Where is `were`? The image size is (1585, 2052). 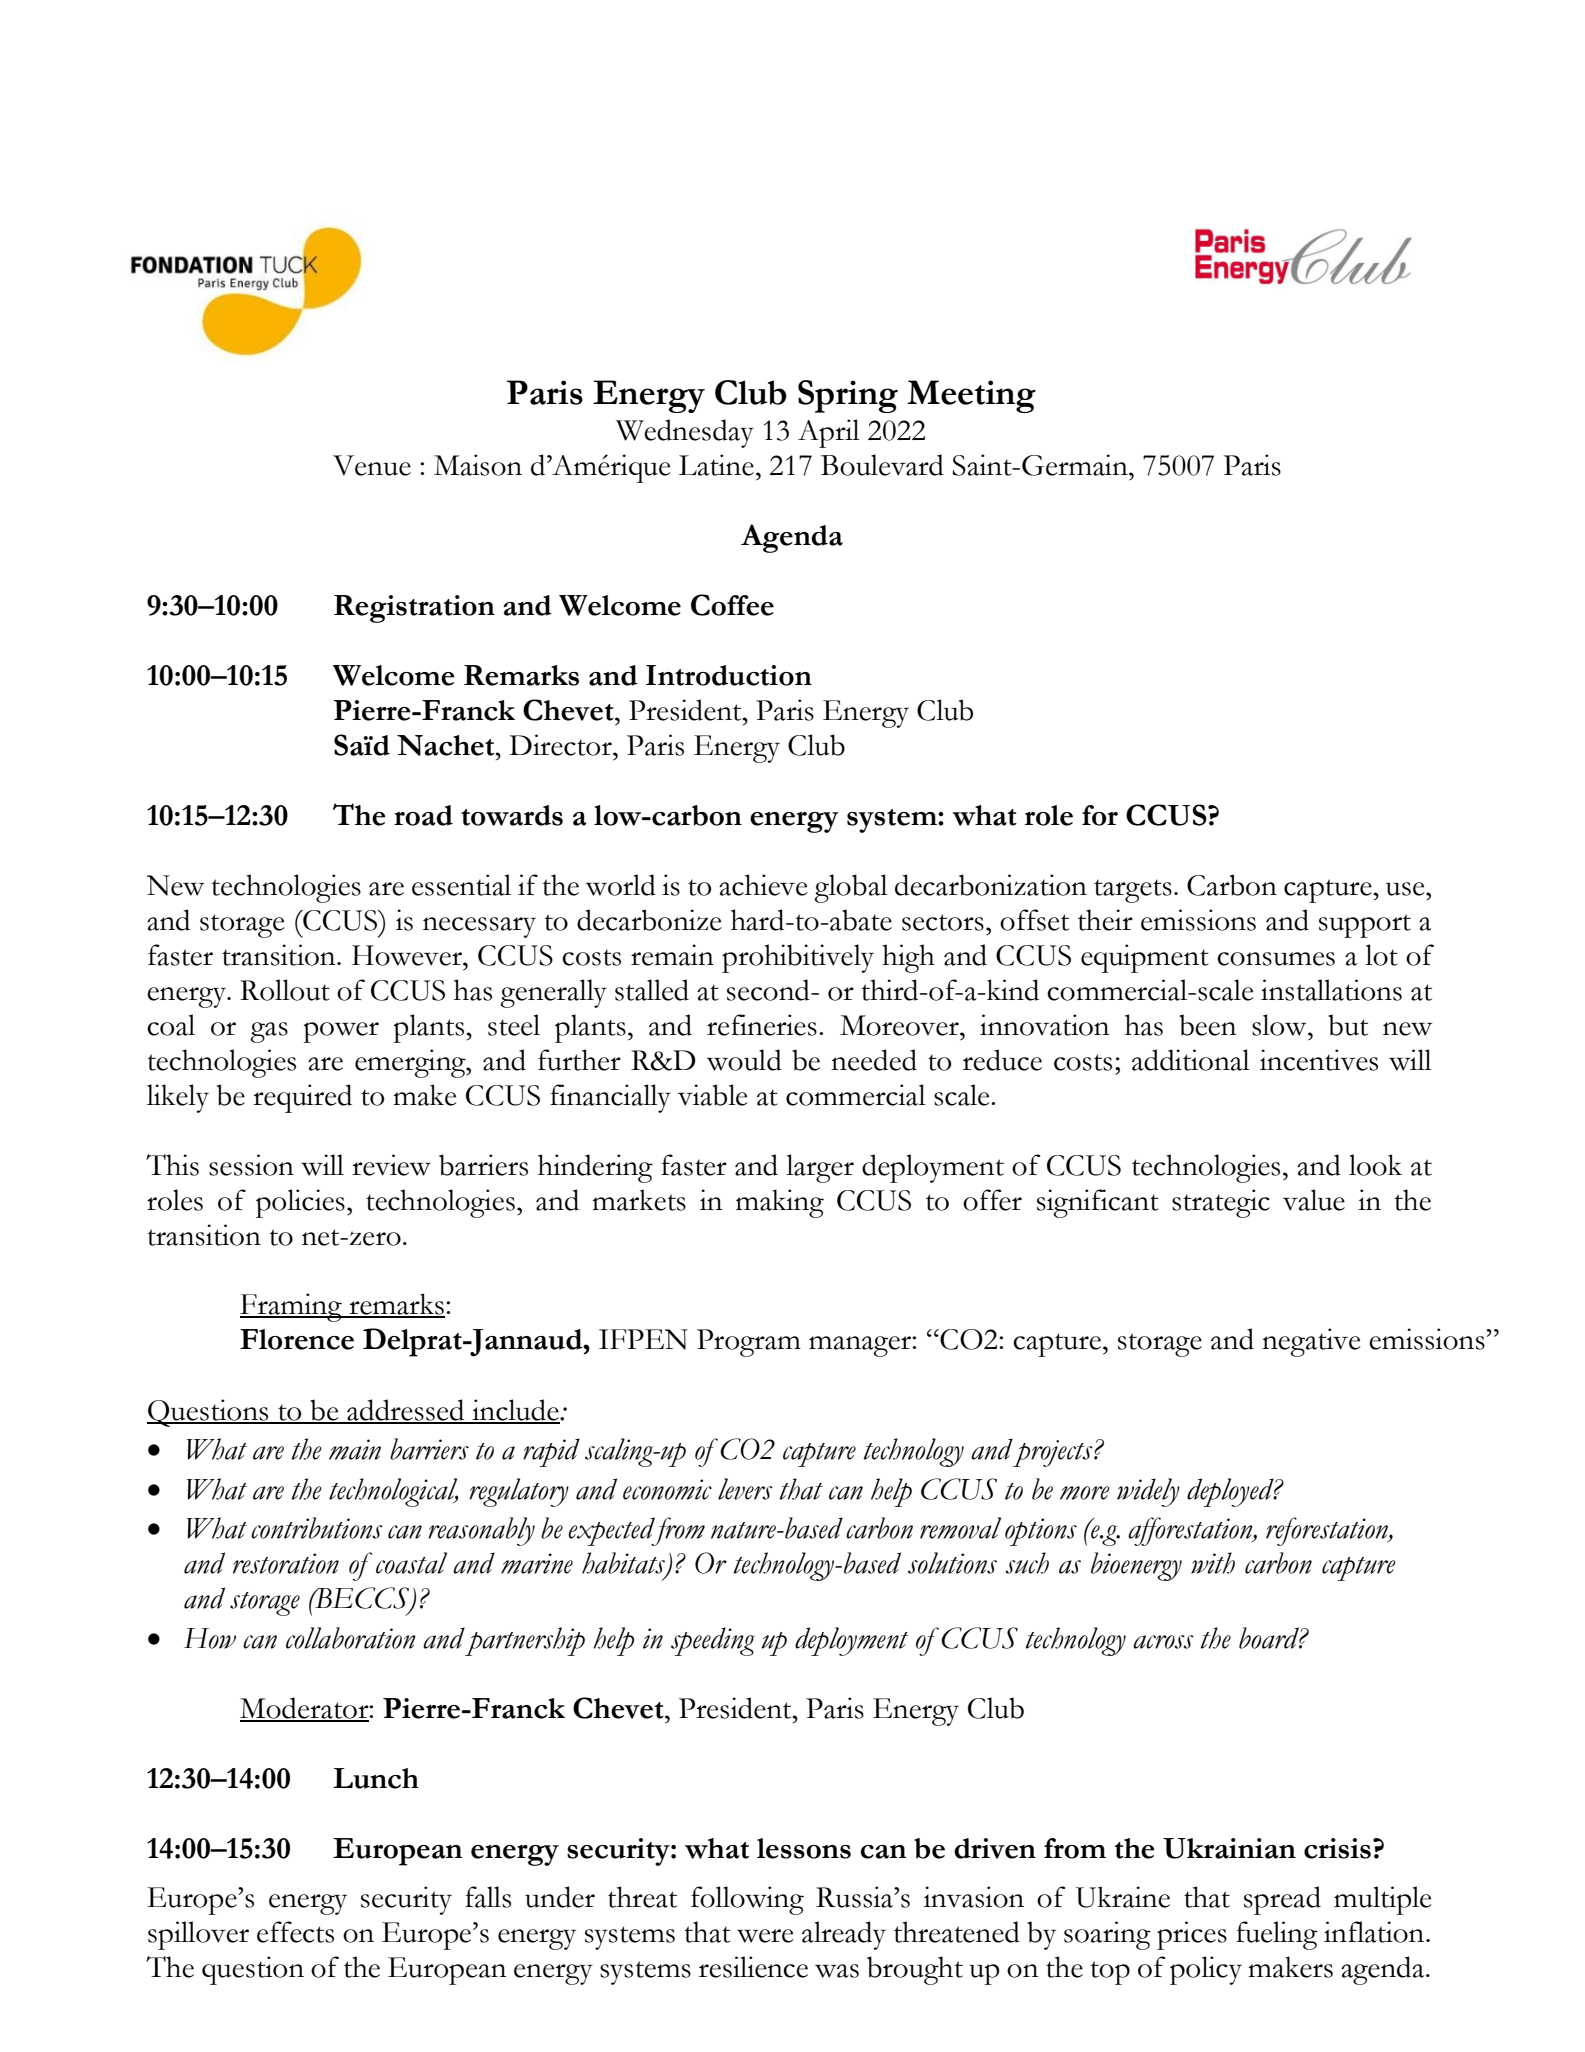 were is located at coordinates (765, 1936).
